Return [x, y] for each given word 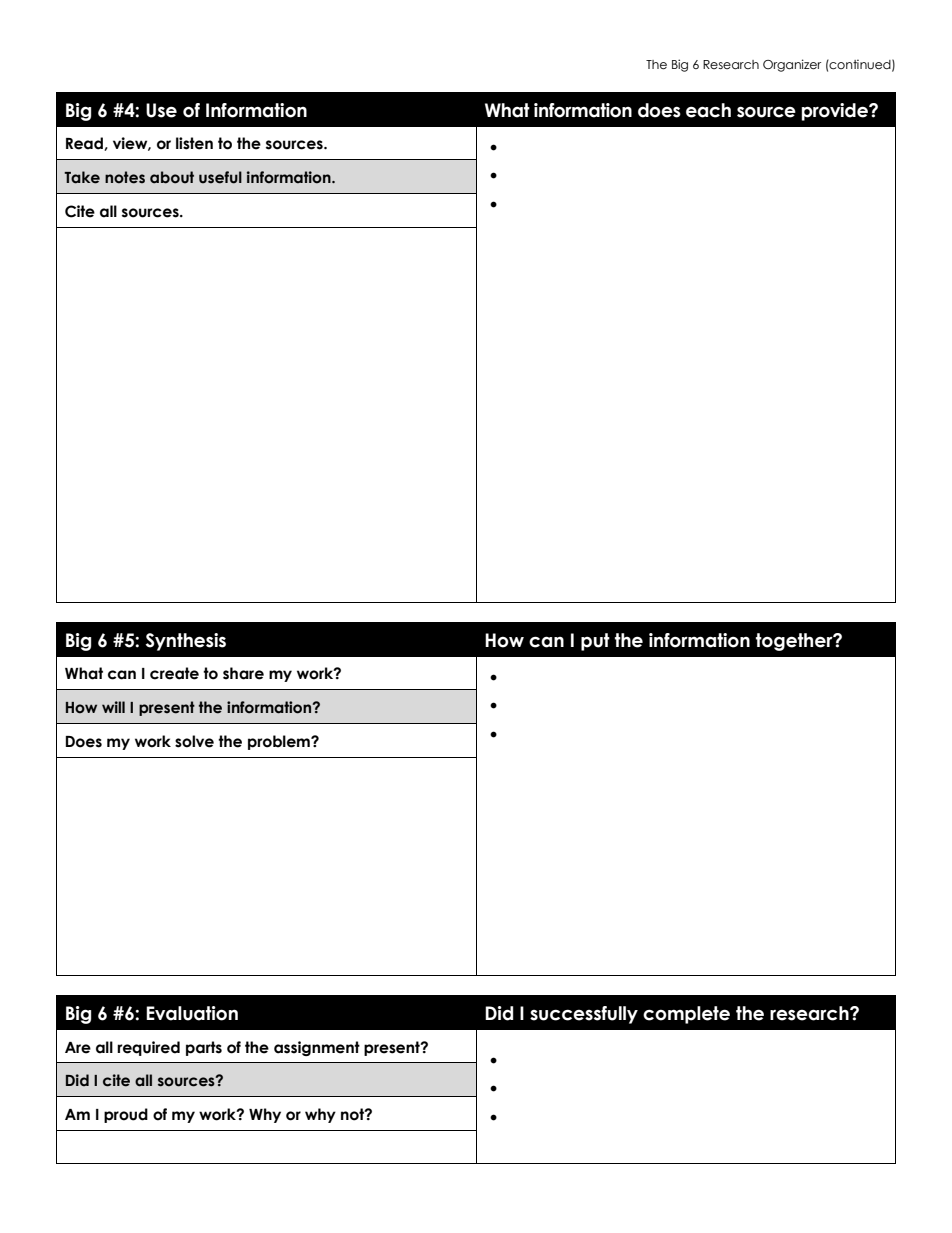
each [708, 110]
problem [280, 742]
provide [835, 112]
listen [194, 143]
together [795, 642]
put [595, 642]
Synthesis [186, 642]
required [148, 1048]
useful [220, 177]
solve [194, 741]
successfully [584, 1015]
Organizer [792, 65]
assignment [317, 1048]
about [172, 177]
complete [686, 1015]
